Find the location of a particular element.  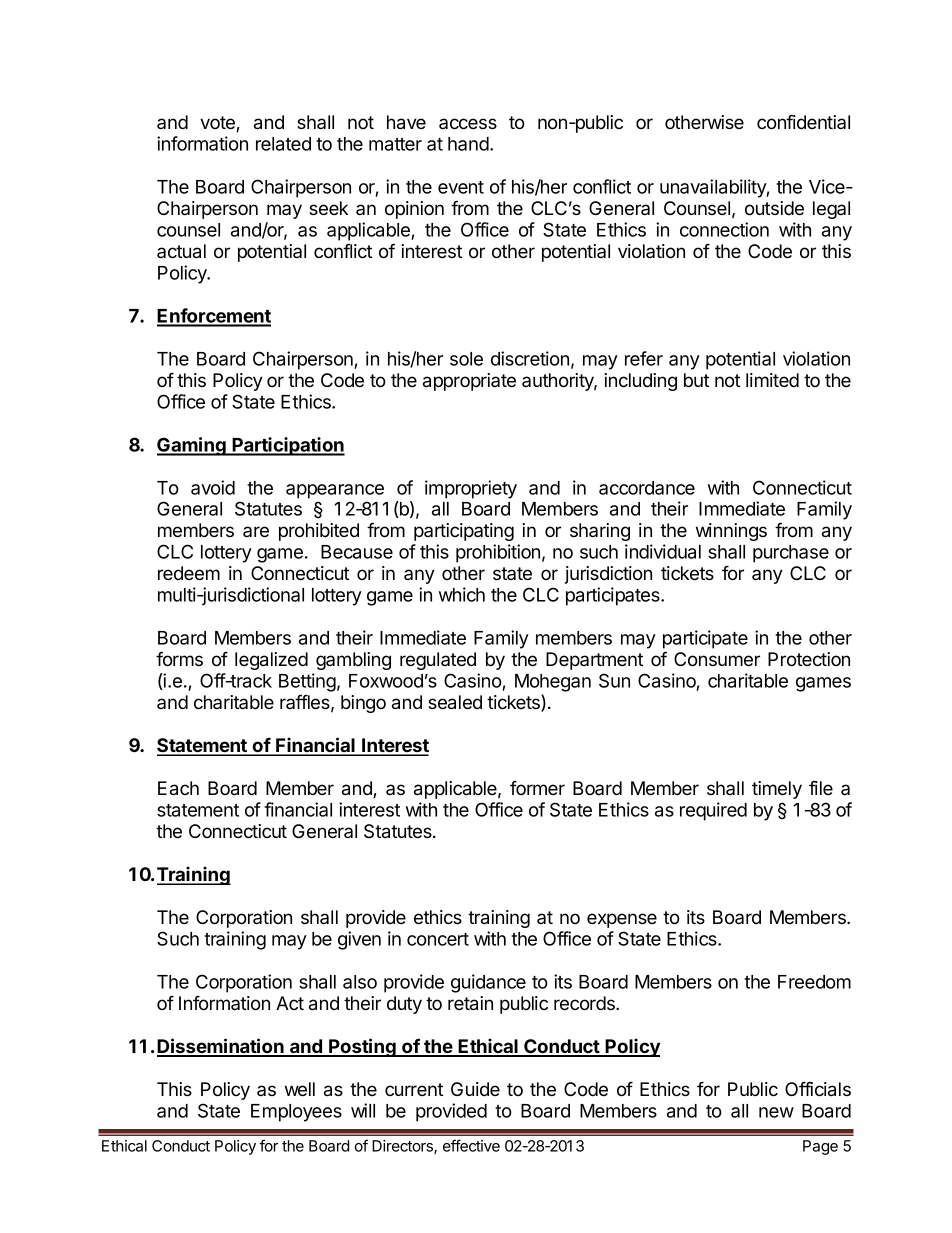

Employees is located at coordinates (296, 1113).
